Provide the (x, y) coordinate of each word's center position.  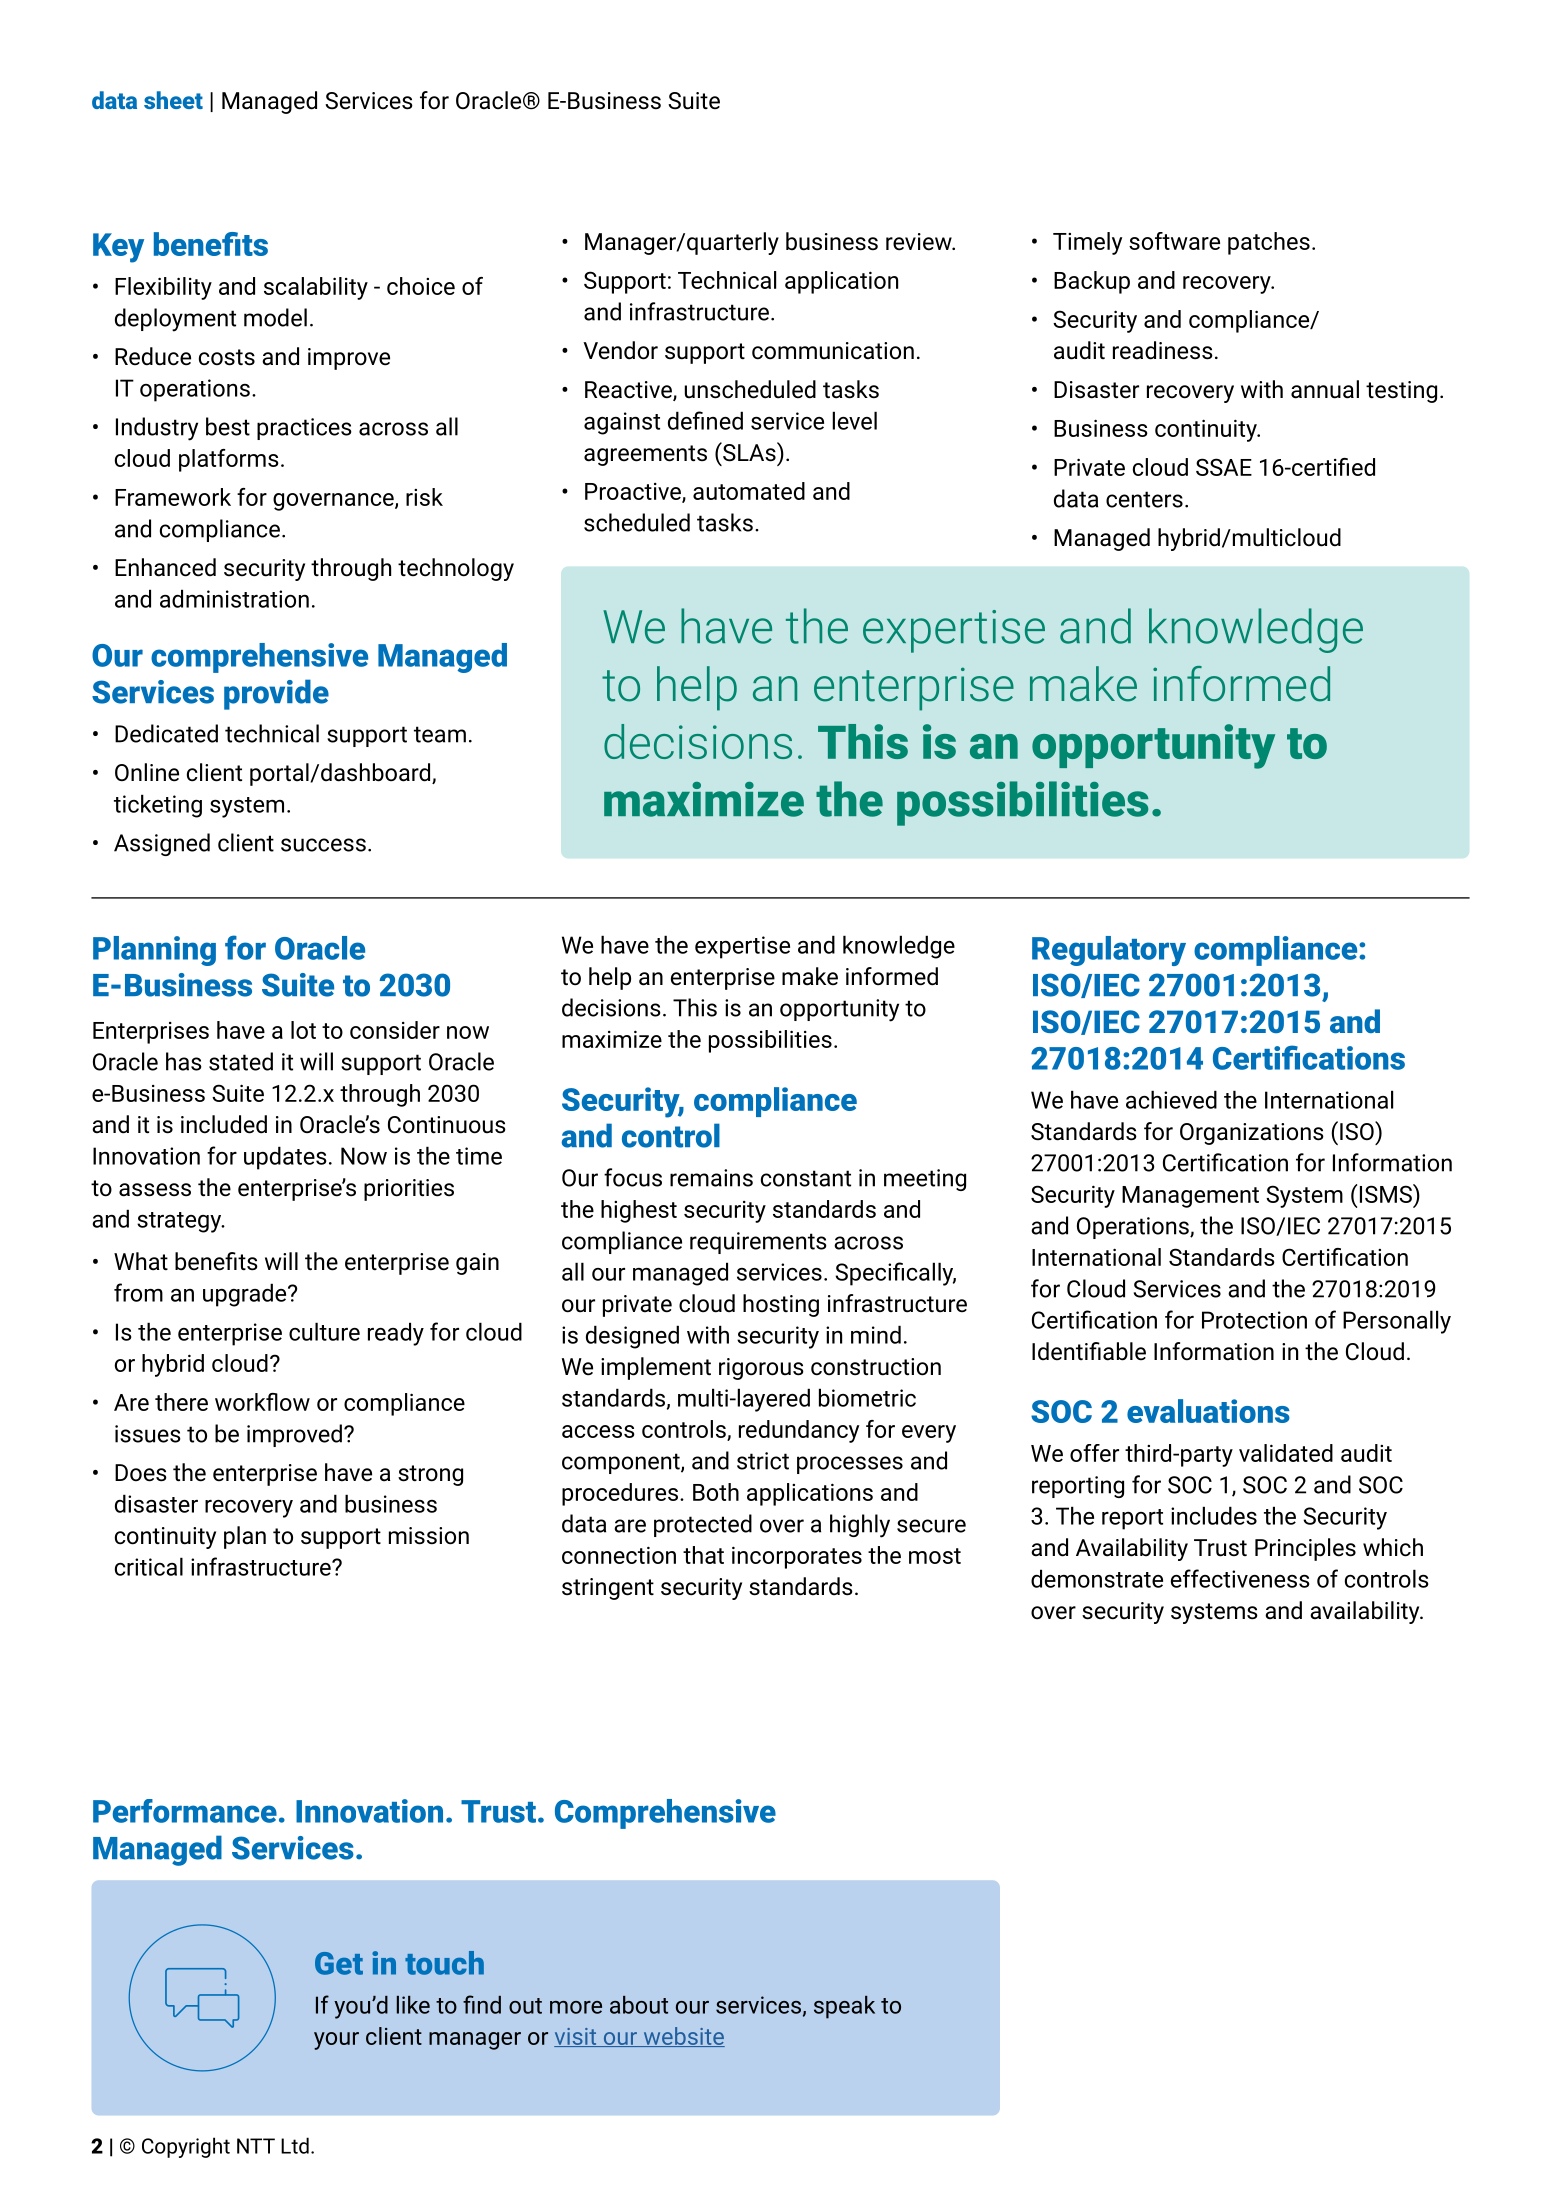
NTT (256, 2146)
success (323, 845)
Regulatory (1109, 951)
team (440, 734)
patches (1269, 243)
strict (763, 1461)
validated (1286, 1453)
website (683, 2037)
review (920, 242)
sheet (173, 100)
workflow (262, 1402)
